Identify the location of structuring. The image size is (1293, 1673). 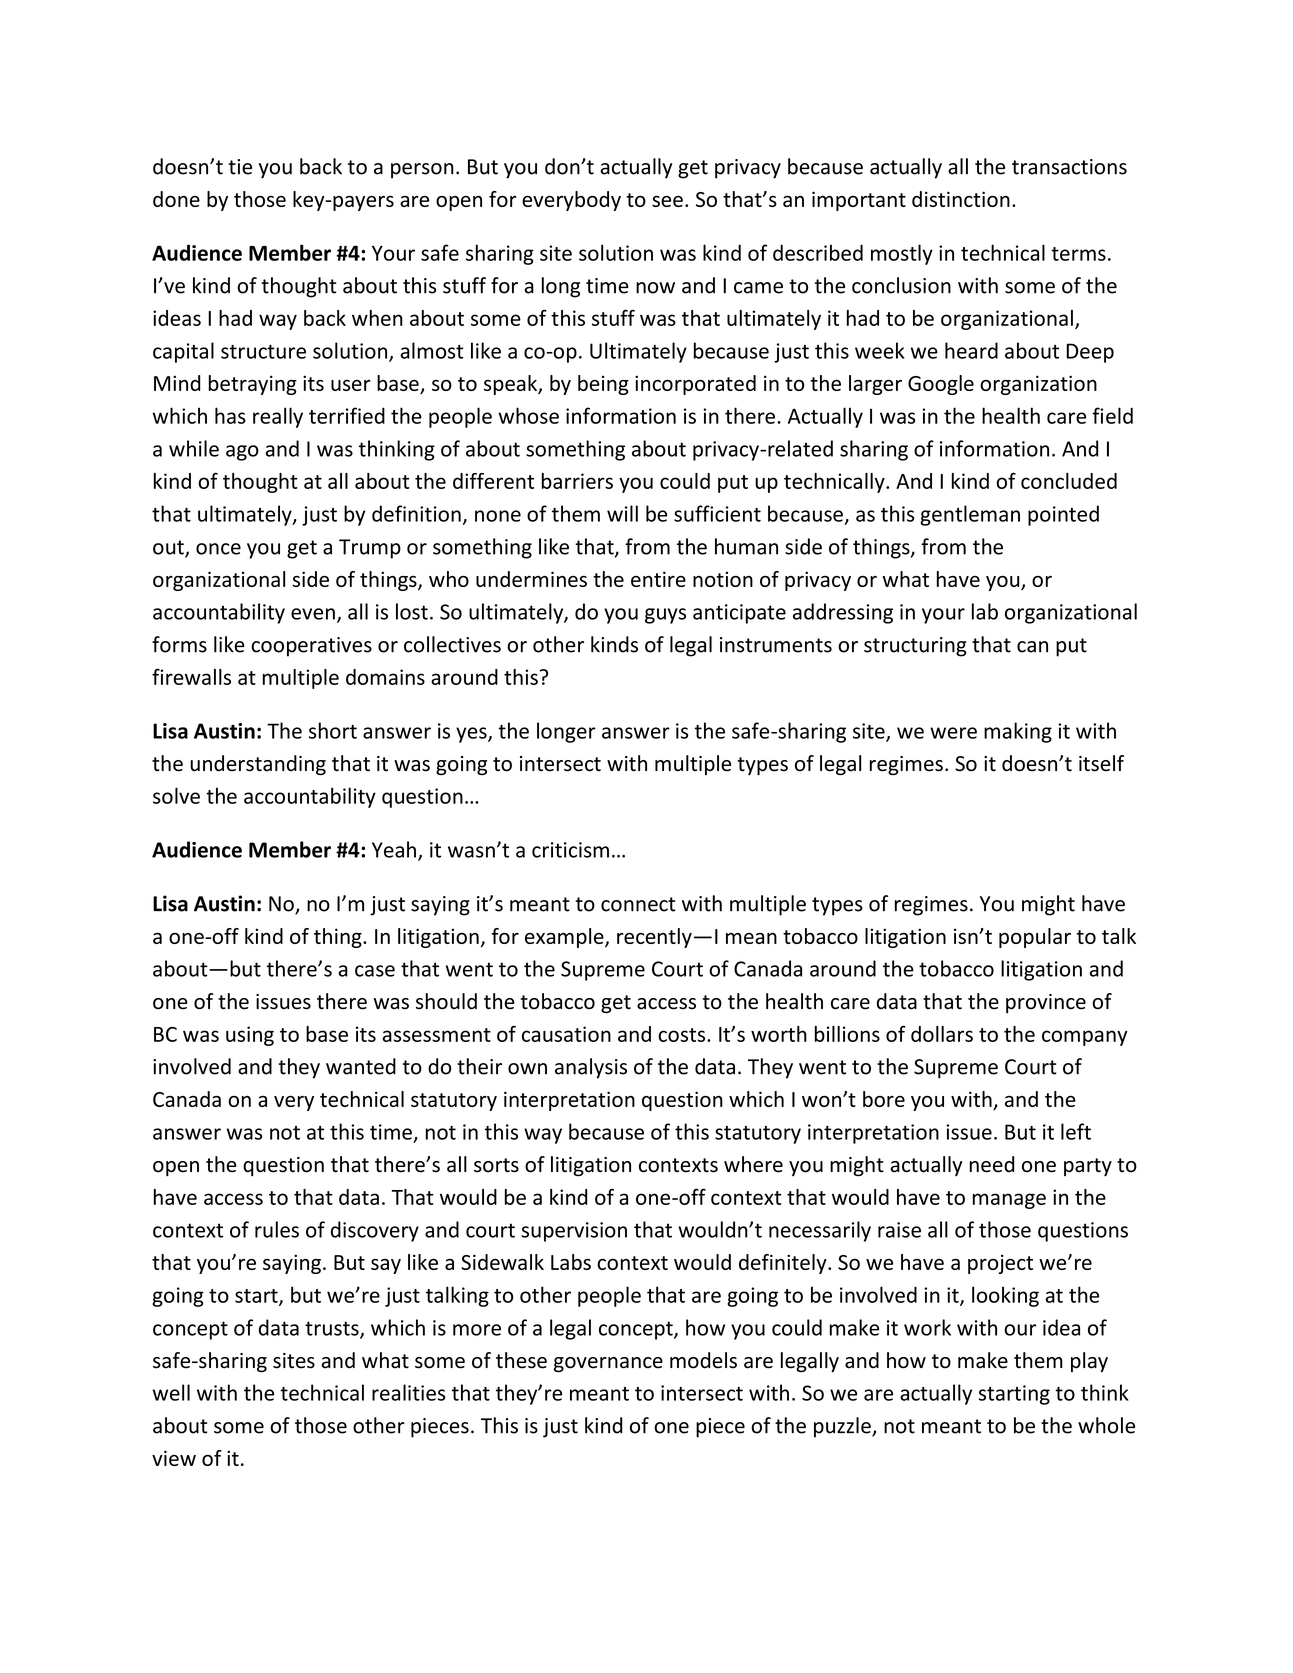
(915, 647).
